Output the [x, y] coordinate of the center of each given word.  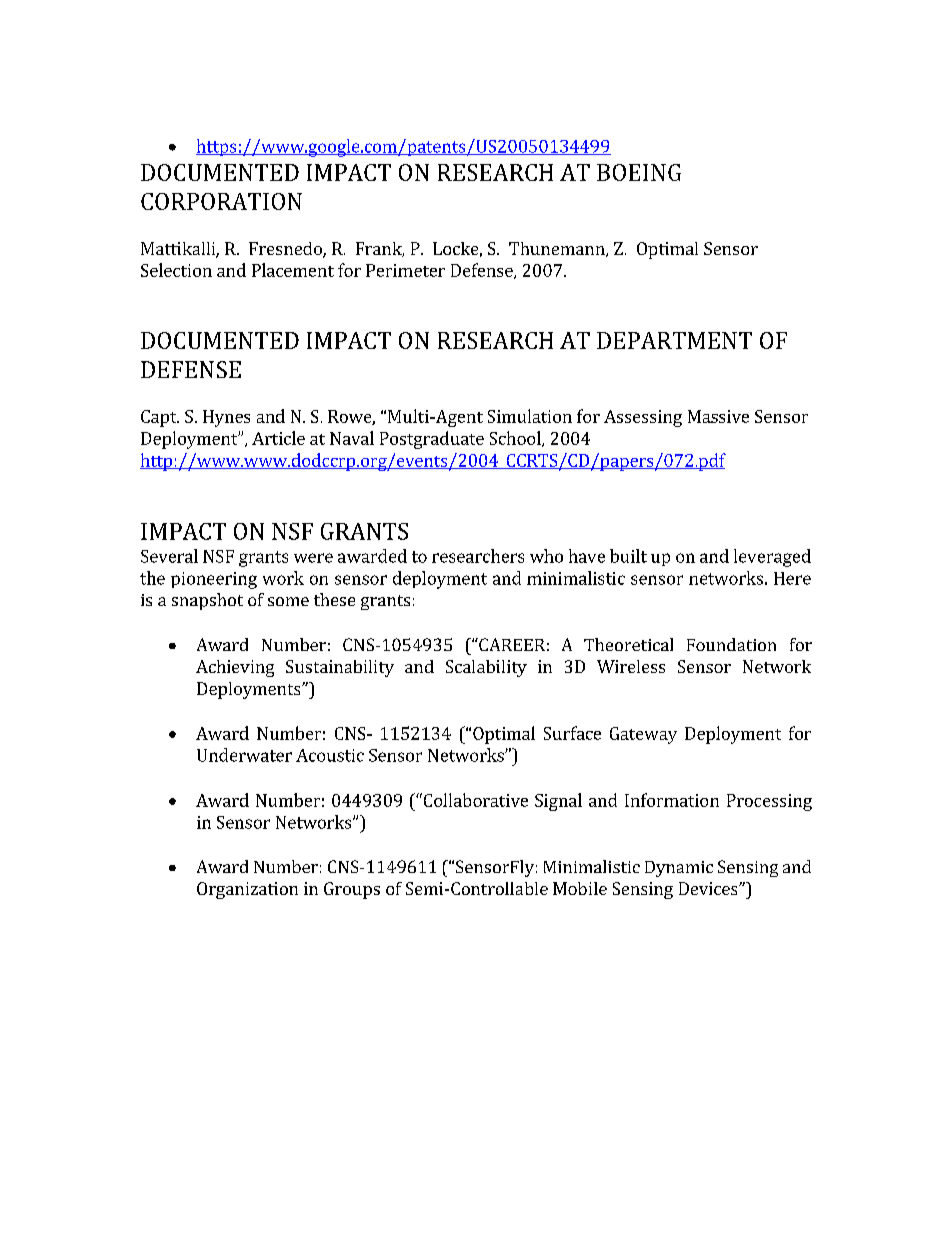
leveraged [772, 558]
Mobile [580, 888]
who [546, 556]
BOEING [639, 172]
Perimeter [405, 270]
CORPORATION [221, 201]
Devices [709, 888]
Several [169, 556]
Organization [247, 890]
